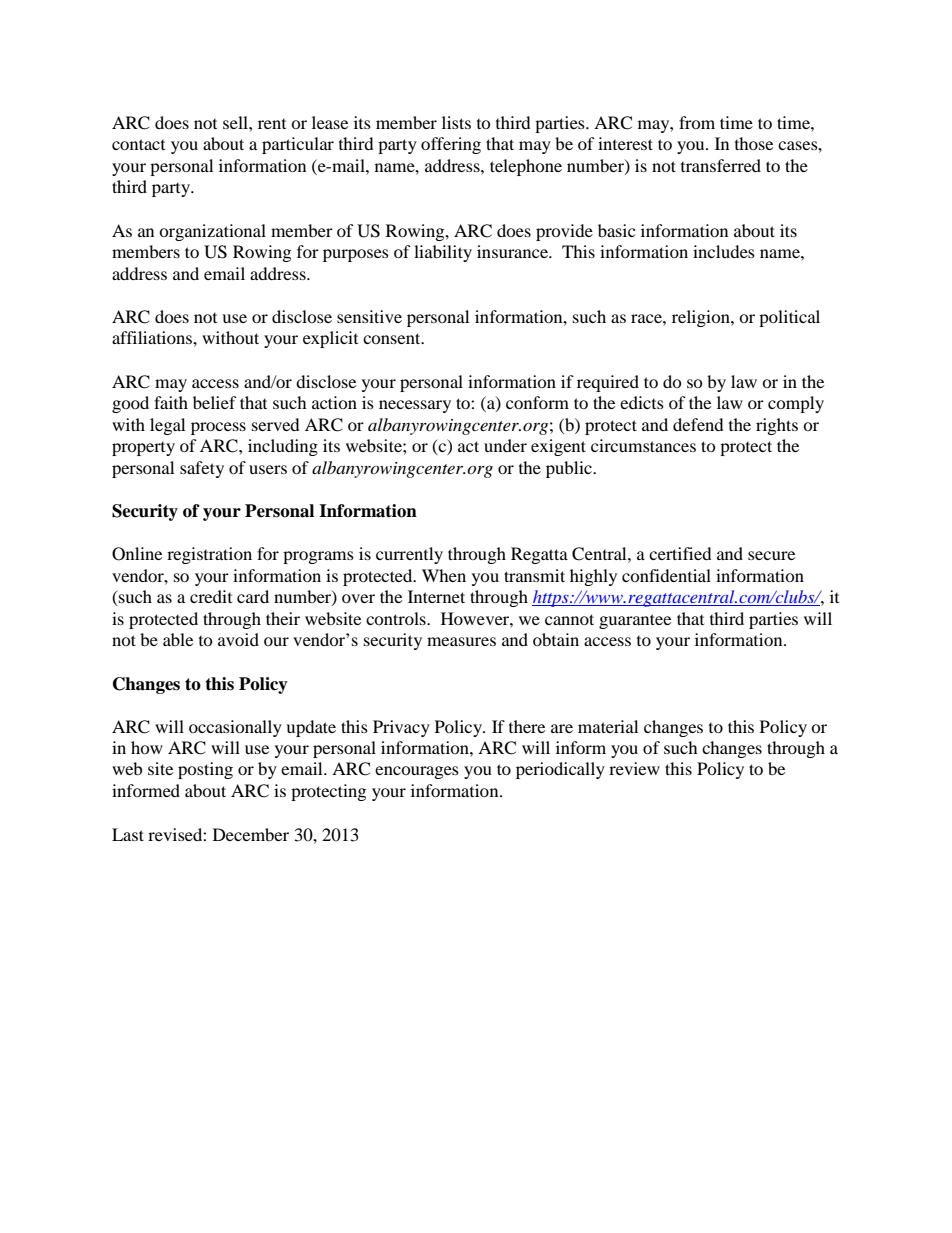 The width and height of the screenshot is (952, 1233). Describe the element at coordinates (505, 445) in the screenshot. I see `under` at that location.
